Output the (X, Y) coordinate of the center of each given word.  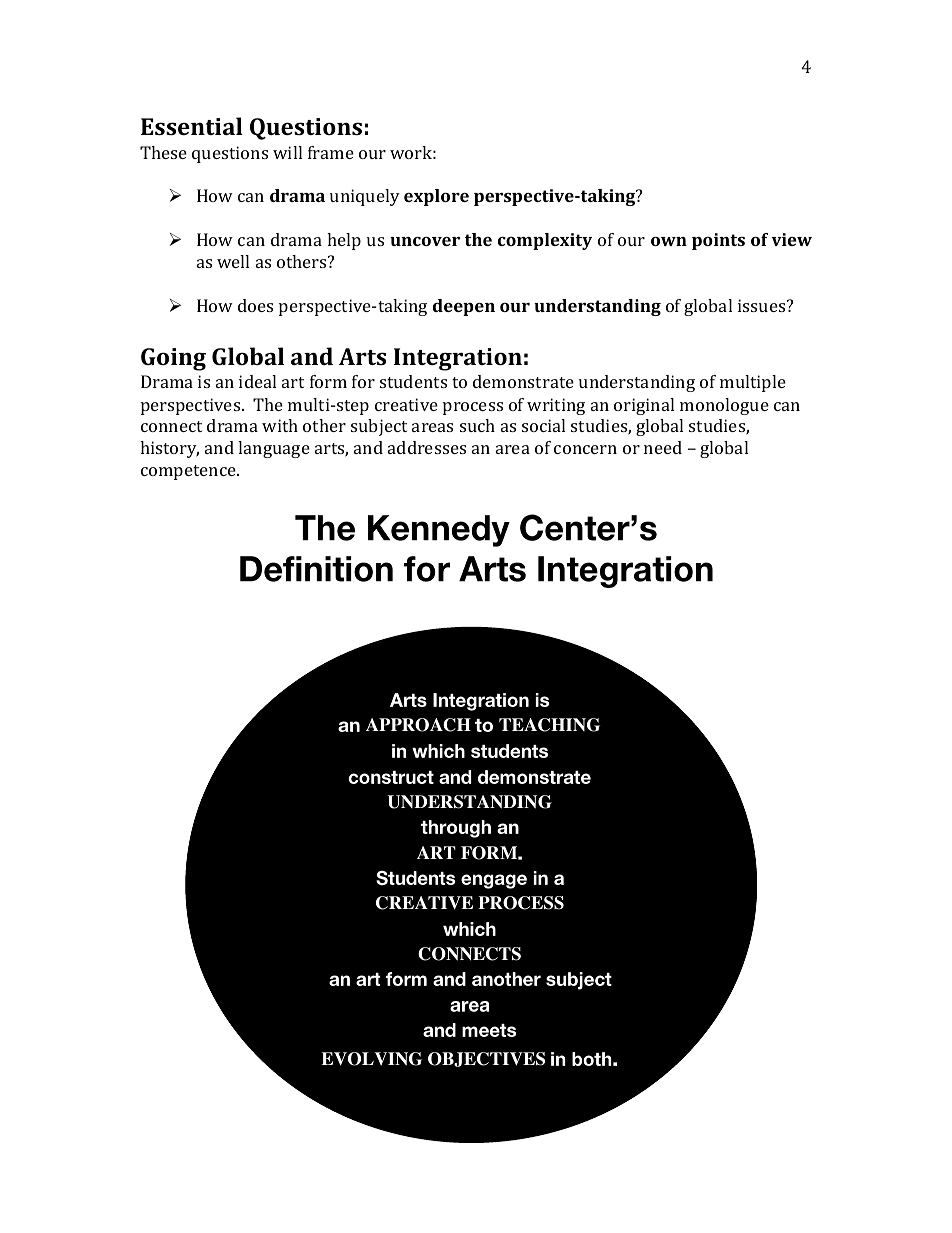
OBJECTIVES (486, 1059)
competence (189, 472)
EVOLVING (371, 1059)
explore (436, 197)
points (718, 241)
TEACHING (549, 725)
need (663, 447)
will (287, 152)
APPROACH (418, 725)
